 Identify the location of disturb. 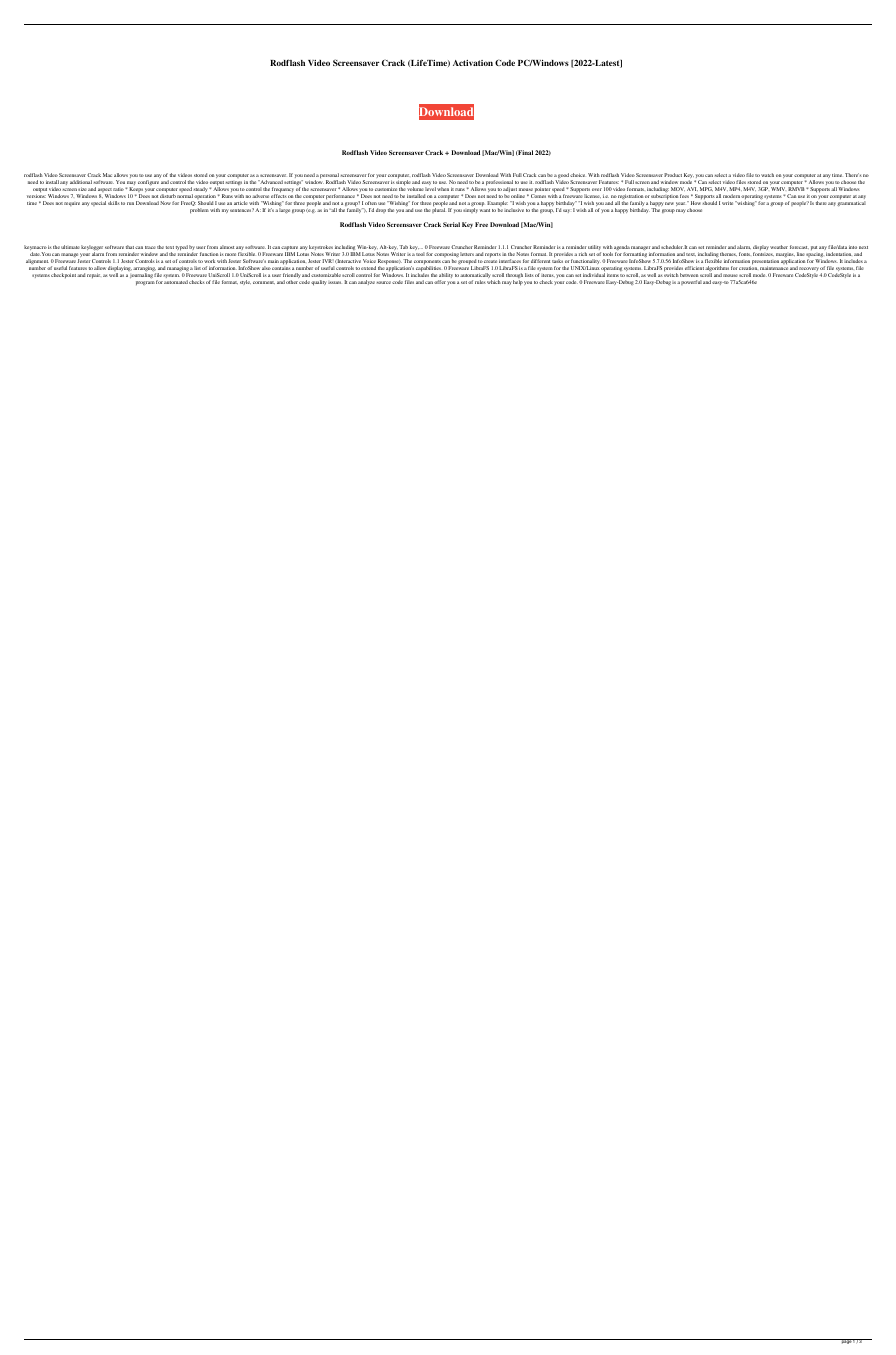
(168, 196).
